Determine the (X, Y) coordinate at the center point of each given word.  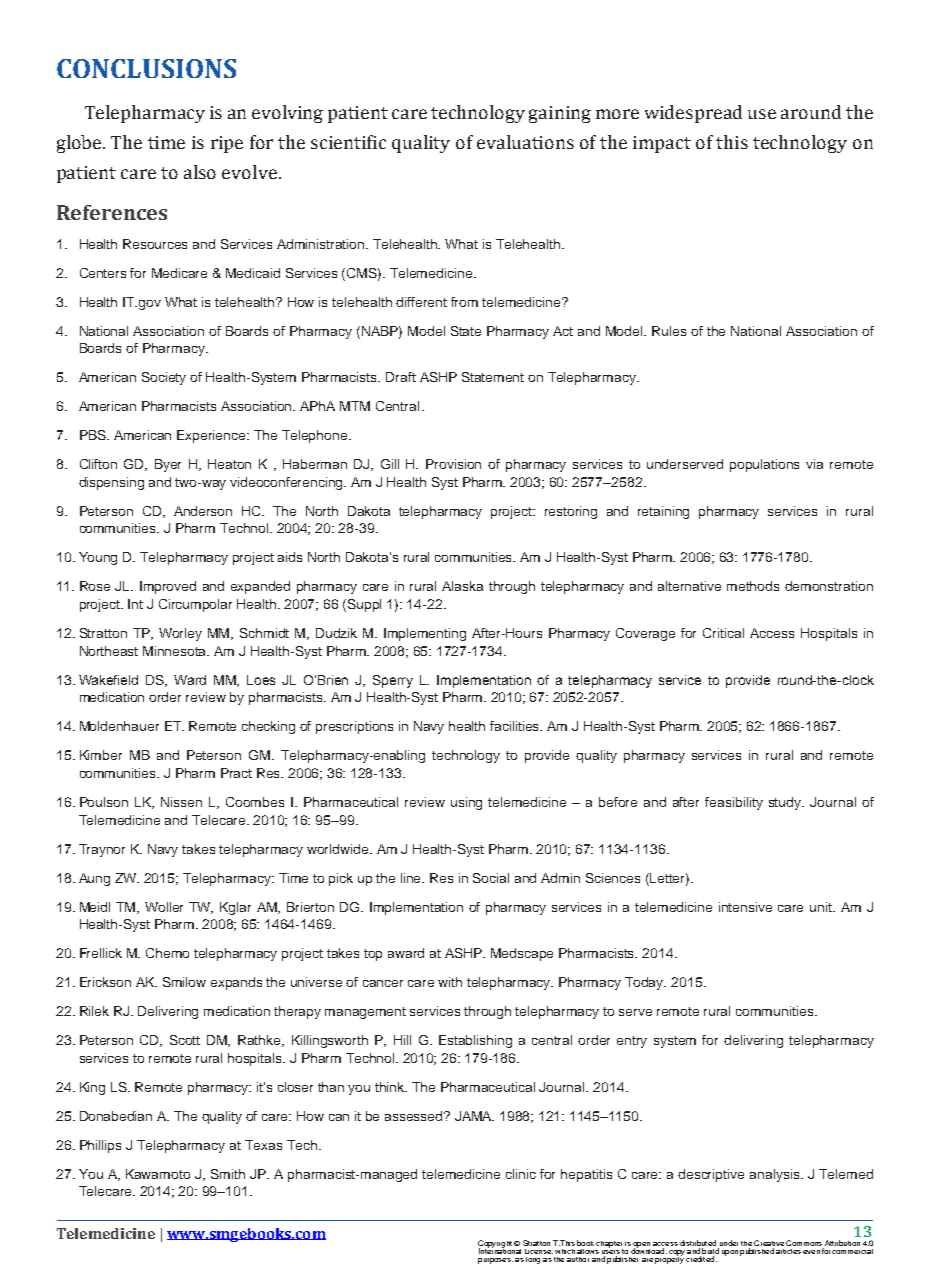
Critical (723, 633)
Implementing (425, 634)
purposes (495, 1261)
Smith (228, 1174)
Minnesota (176, 651)
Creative (769, 1244)
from (464, 302)
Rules (669, 331)
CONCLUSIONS (146, 68)
